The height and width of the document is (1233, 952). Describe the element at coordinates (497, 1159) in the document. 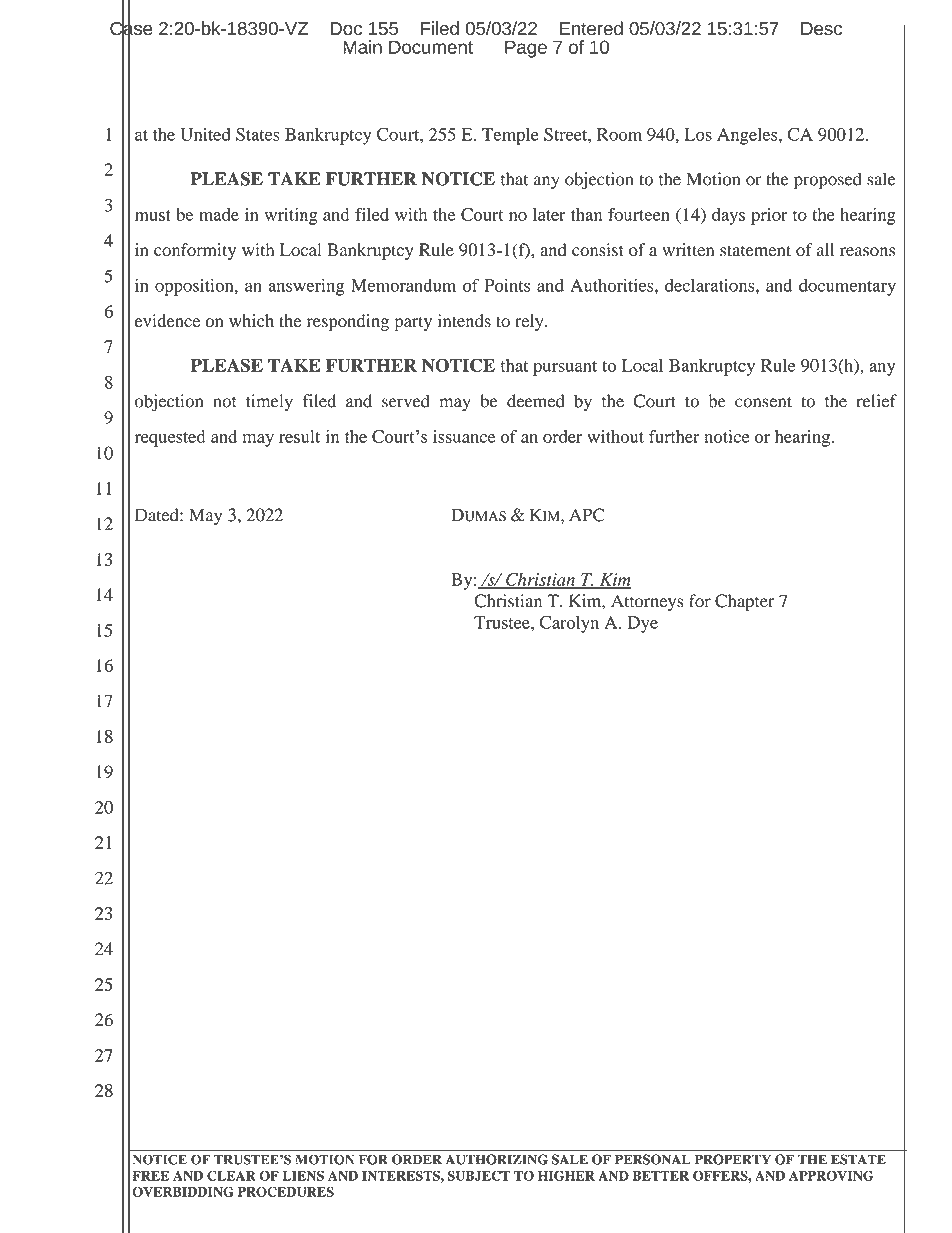

I see `AUTHORIZING` at that location.
